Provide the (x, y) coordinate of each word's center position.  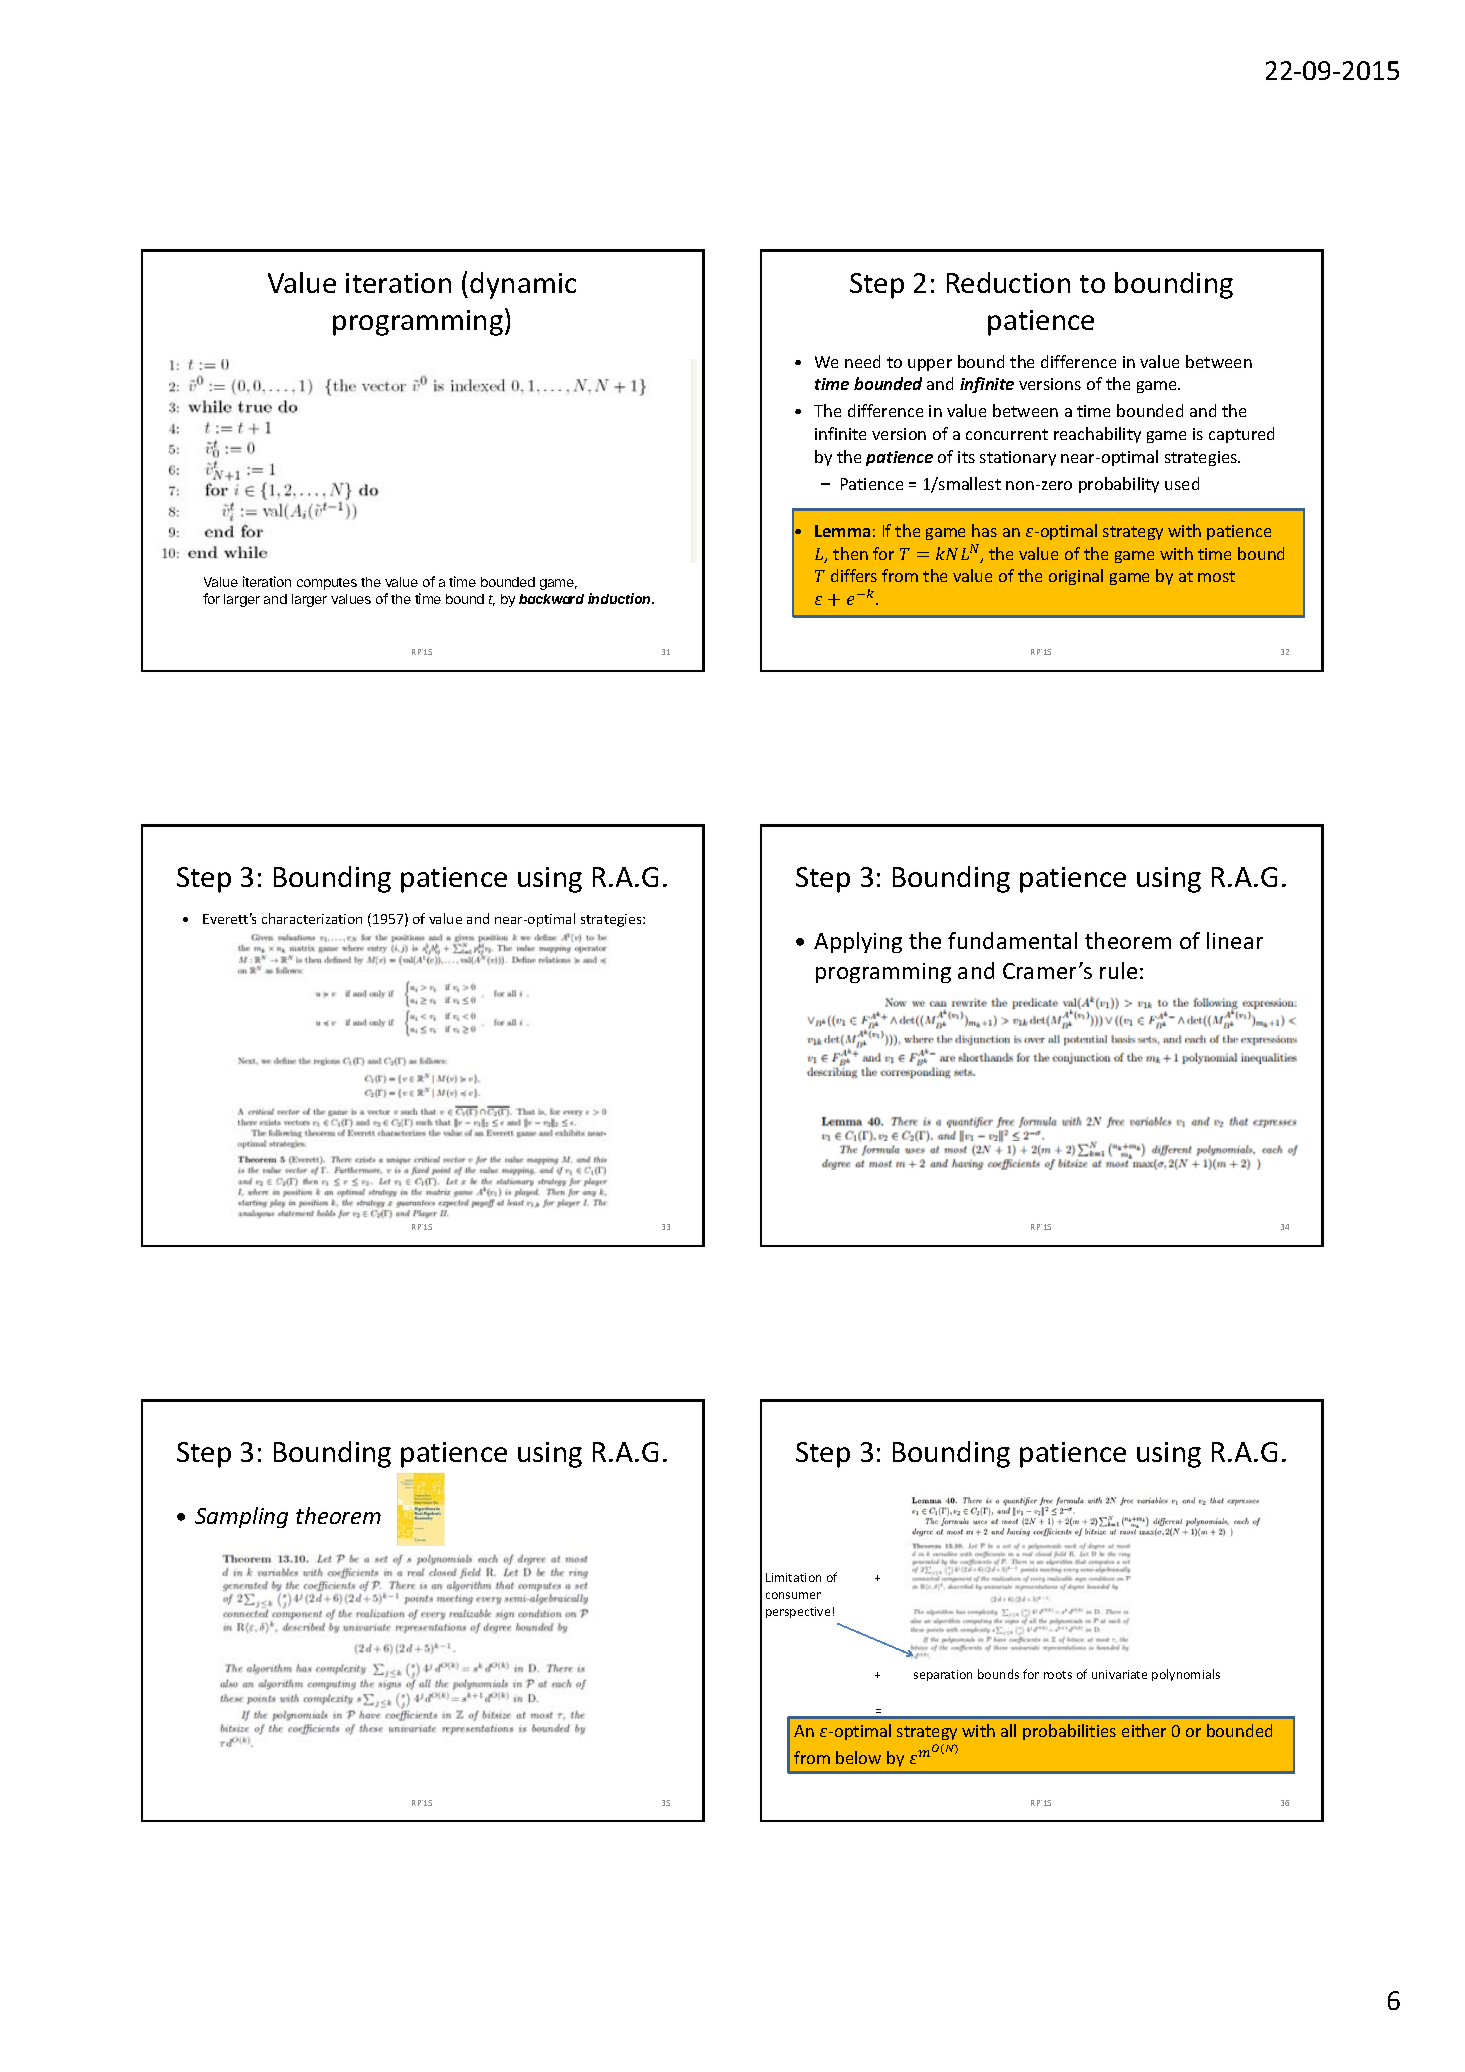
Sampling (241, 1517)
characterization (312, 918)
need (862, 361)
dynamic (523, 285)
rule (1118, 970)
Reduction (1008, 282)
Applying (858, 942)
